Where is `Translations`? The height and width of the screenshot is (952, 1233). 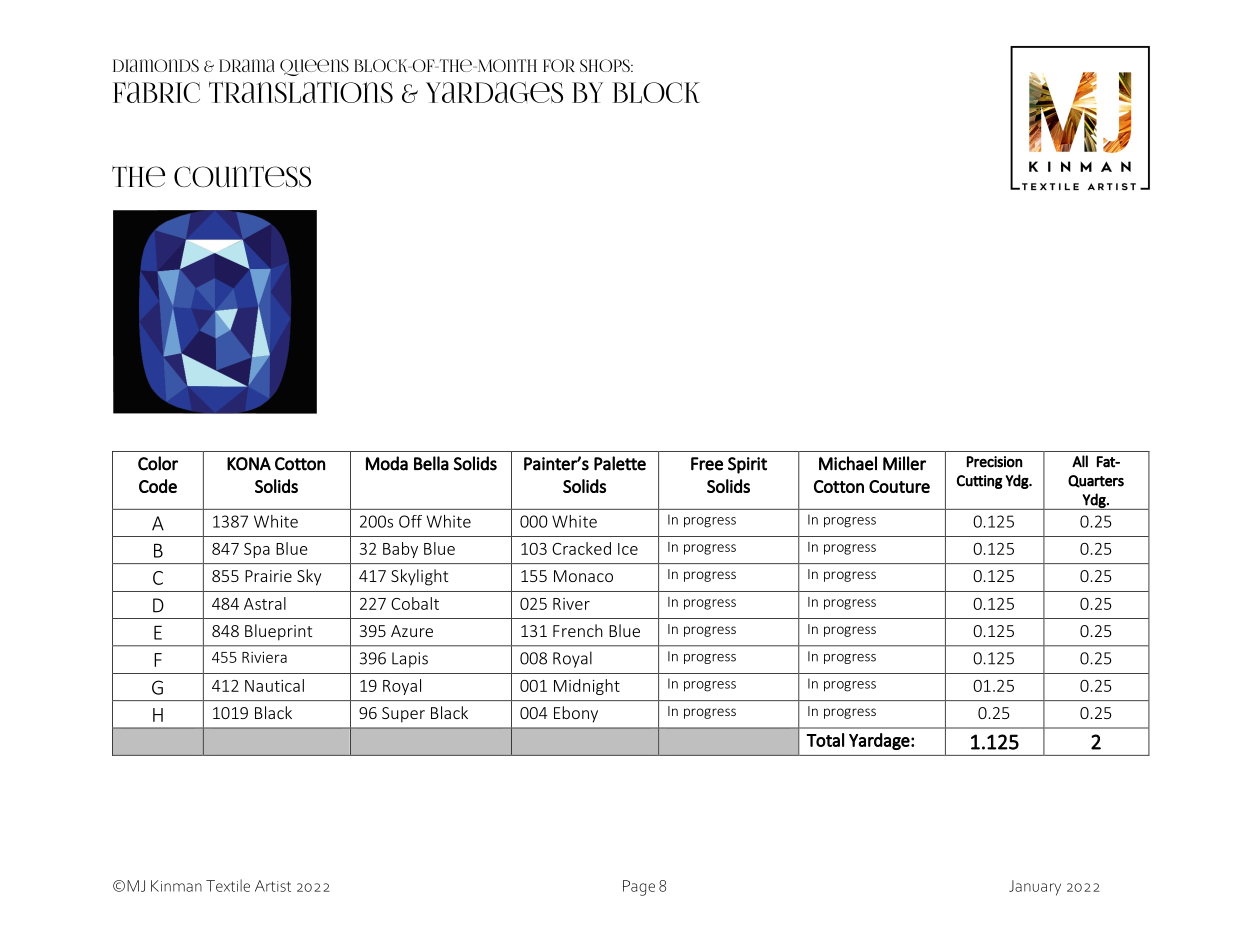
Translations is located at coordinates (301, 92).
